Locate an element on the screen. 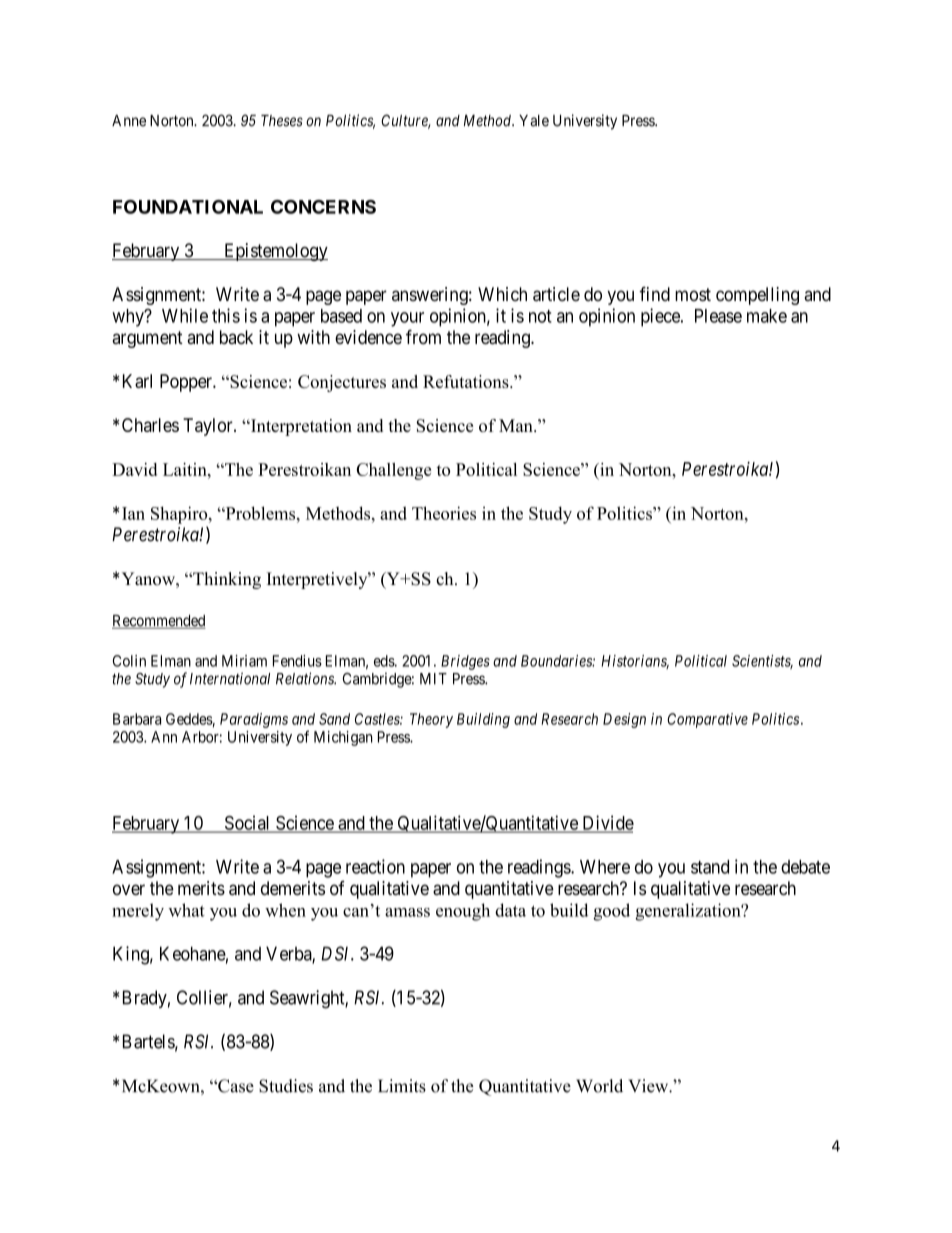 Image resolution: width=952 pixels, height=1233 pixels. Yale is located at coordinates (534, 121).
